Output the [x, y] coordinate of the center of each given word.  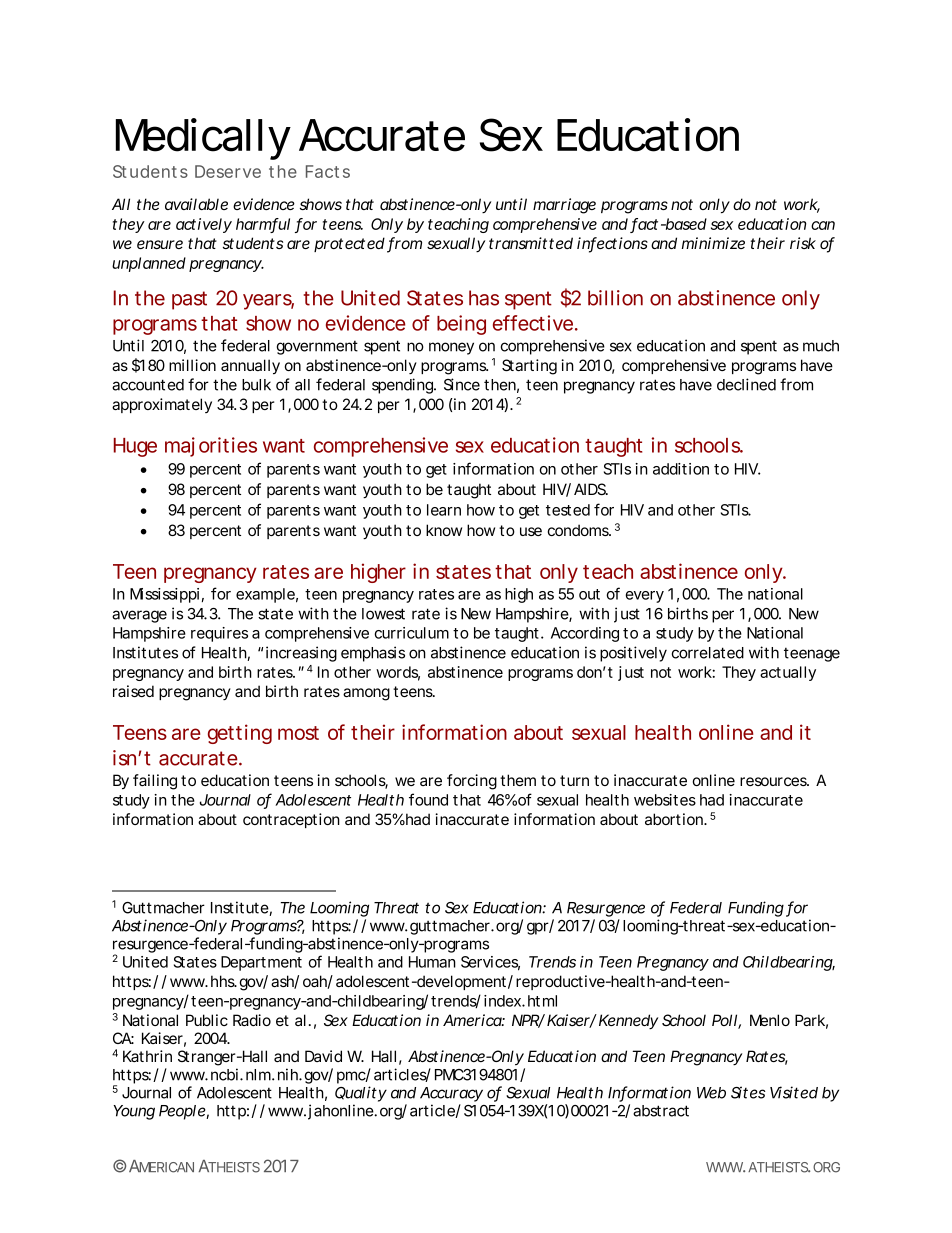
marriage [564, 206]
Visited [794, 1092]
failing [155, 782]
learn [444, 510]
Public [207, 1020]
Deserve [228, 171]
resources [774, 781]
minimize [713, 243]
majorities [211, 447]
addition [681, 469]
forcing [472, 782]
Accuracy [451, 1094]
